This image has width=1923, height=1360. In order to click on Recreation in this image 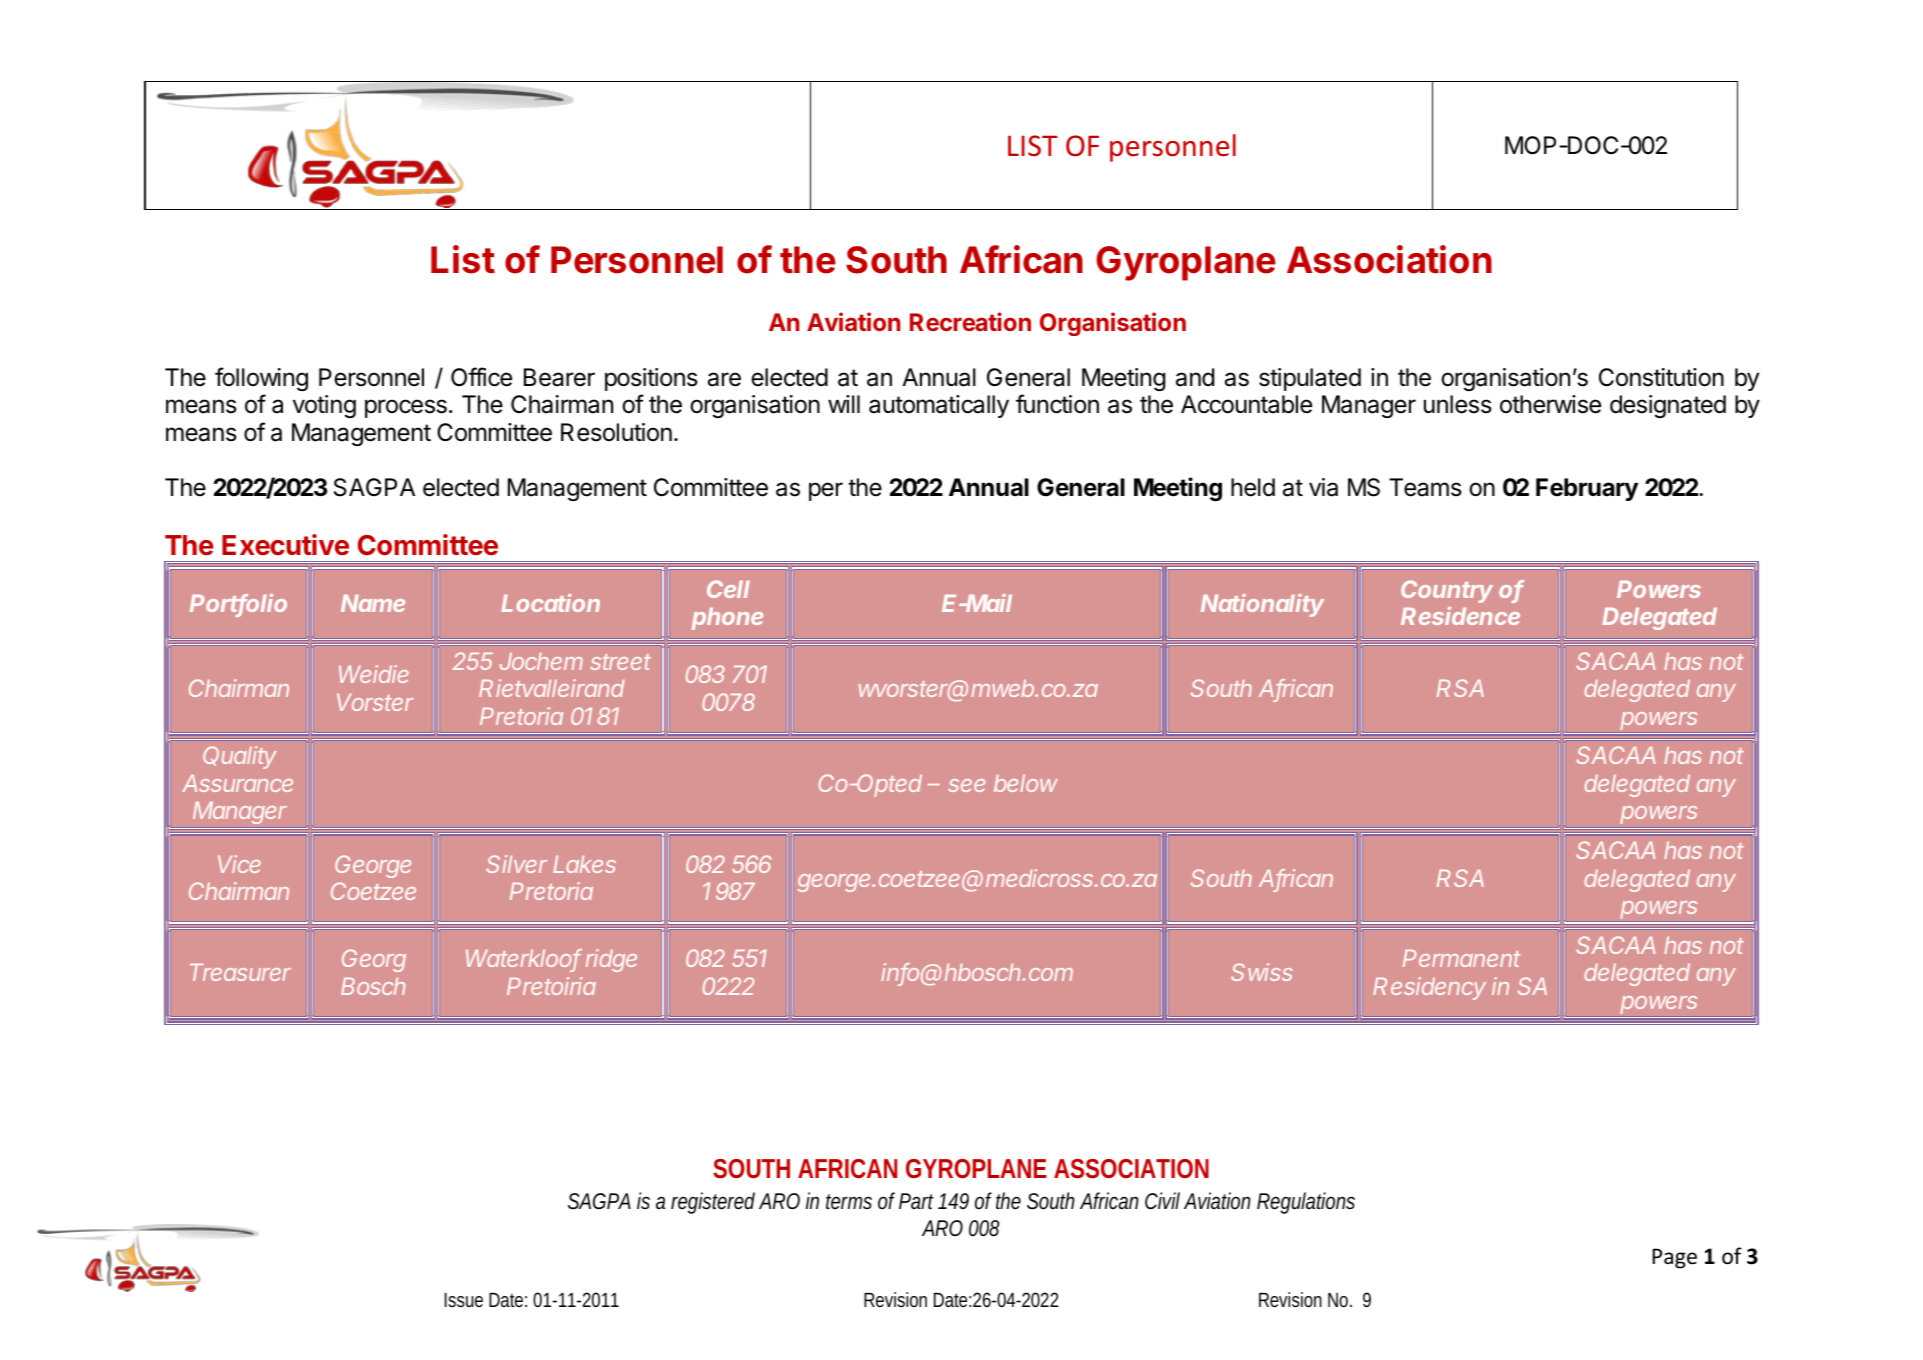, I will do `click(970, 321)`.
